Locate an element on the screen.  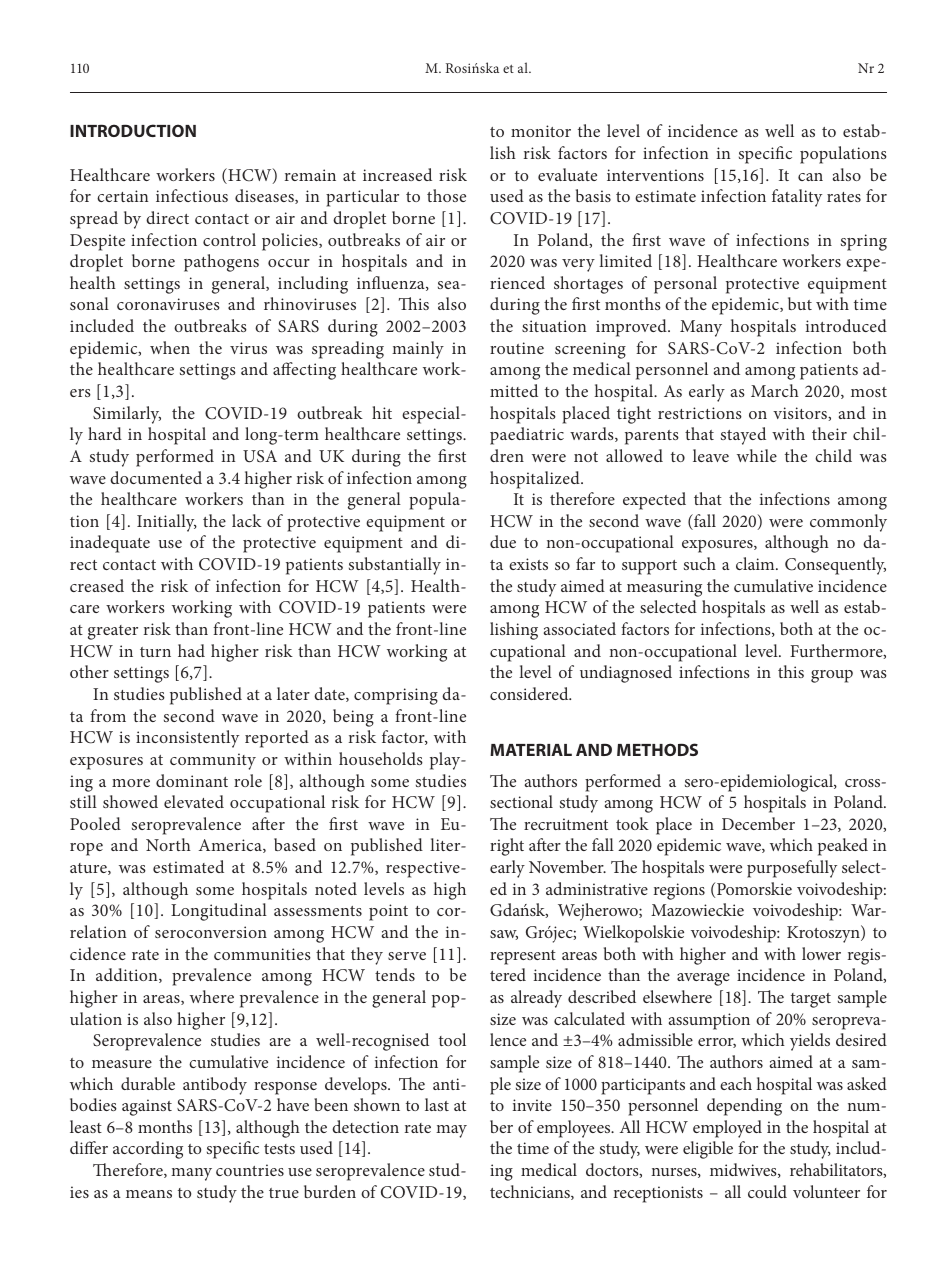
right is located at coordinates (507, 847).
